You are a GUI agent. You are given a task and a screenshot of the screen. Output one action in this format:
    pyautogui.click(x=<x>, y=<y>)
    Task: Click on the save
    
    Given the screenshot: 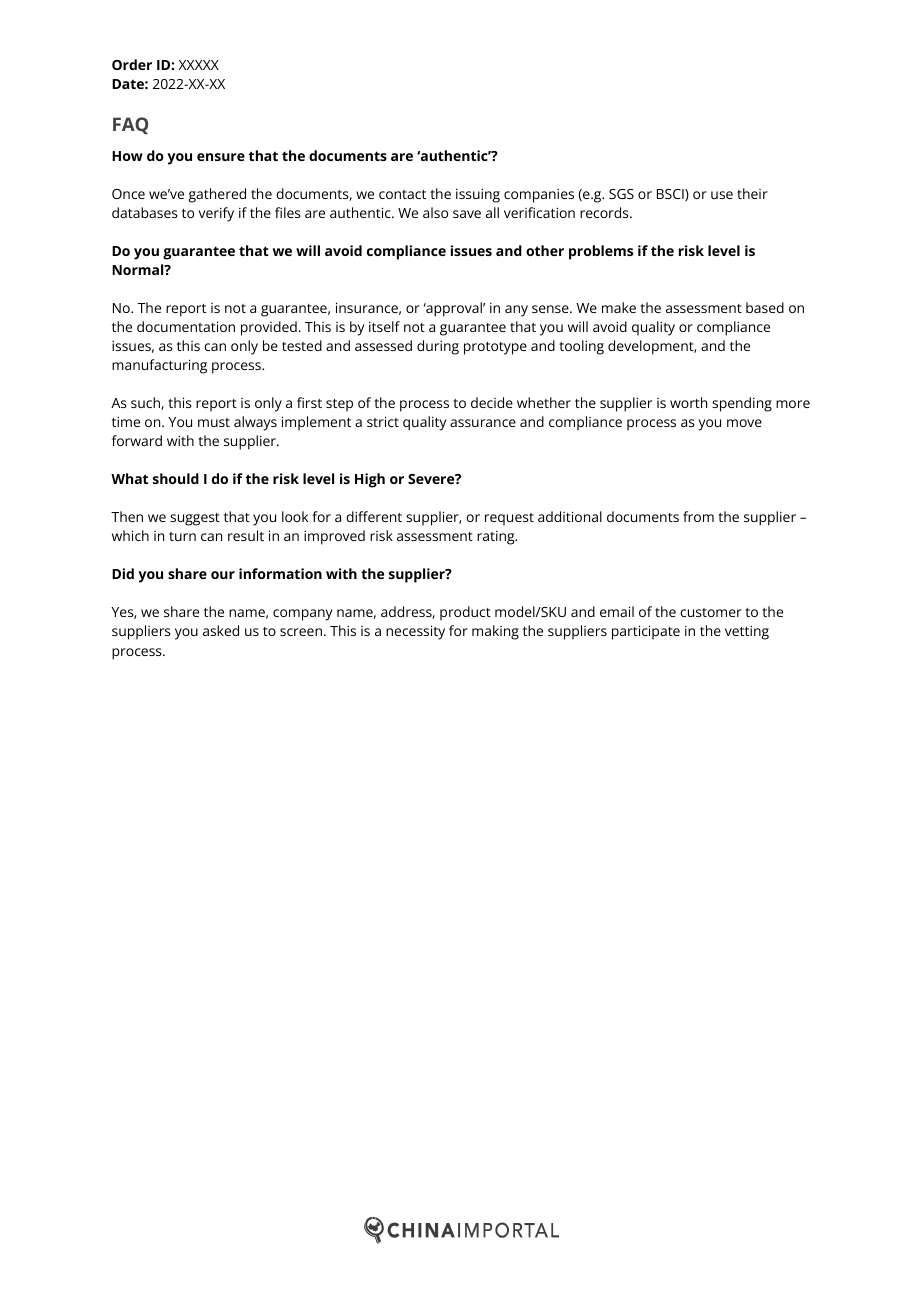 What is the action you would take?
    pyautogui.click(x=467, y=214)
